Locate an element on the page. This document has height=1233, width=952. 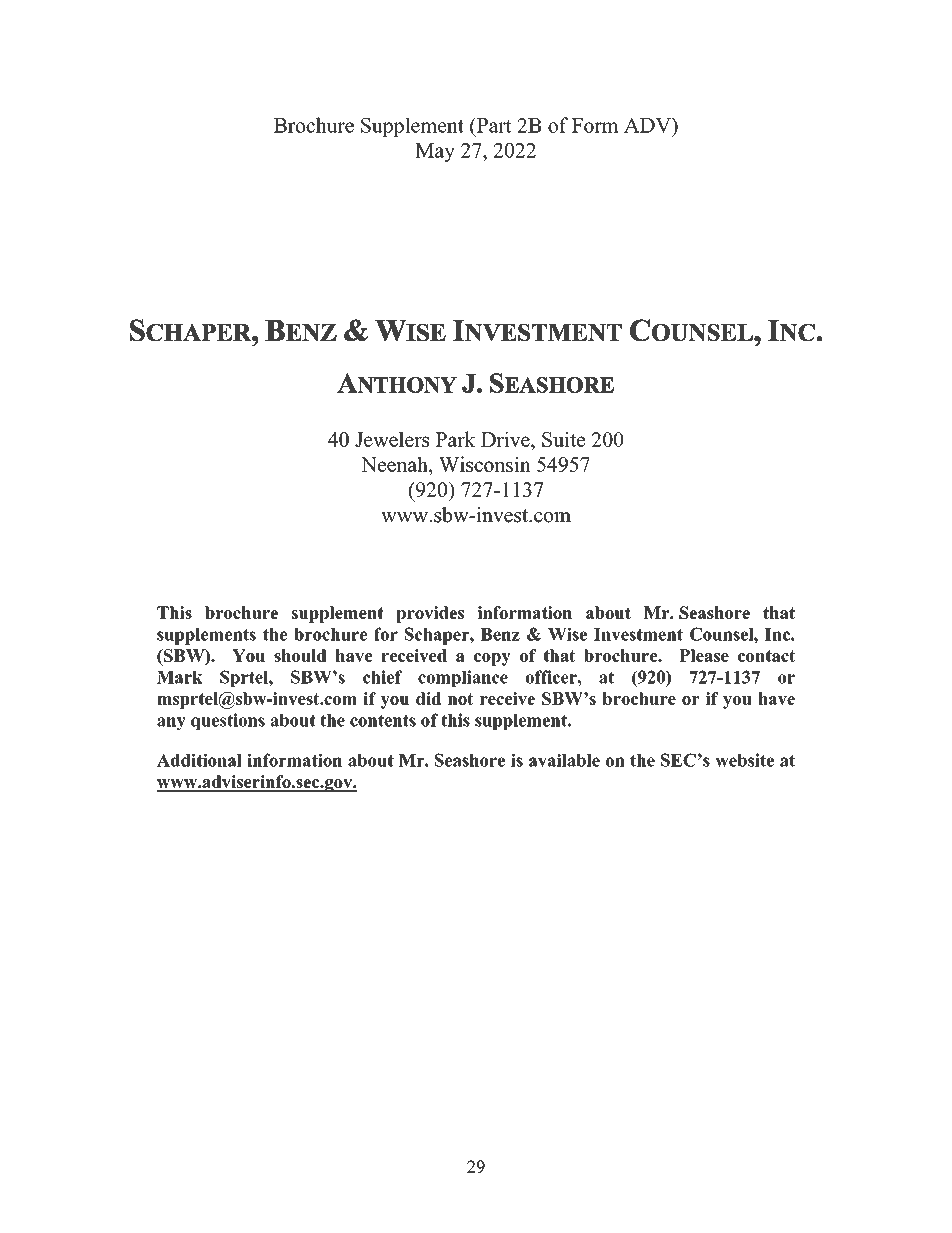
should is located at coordinates (300, 655).
